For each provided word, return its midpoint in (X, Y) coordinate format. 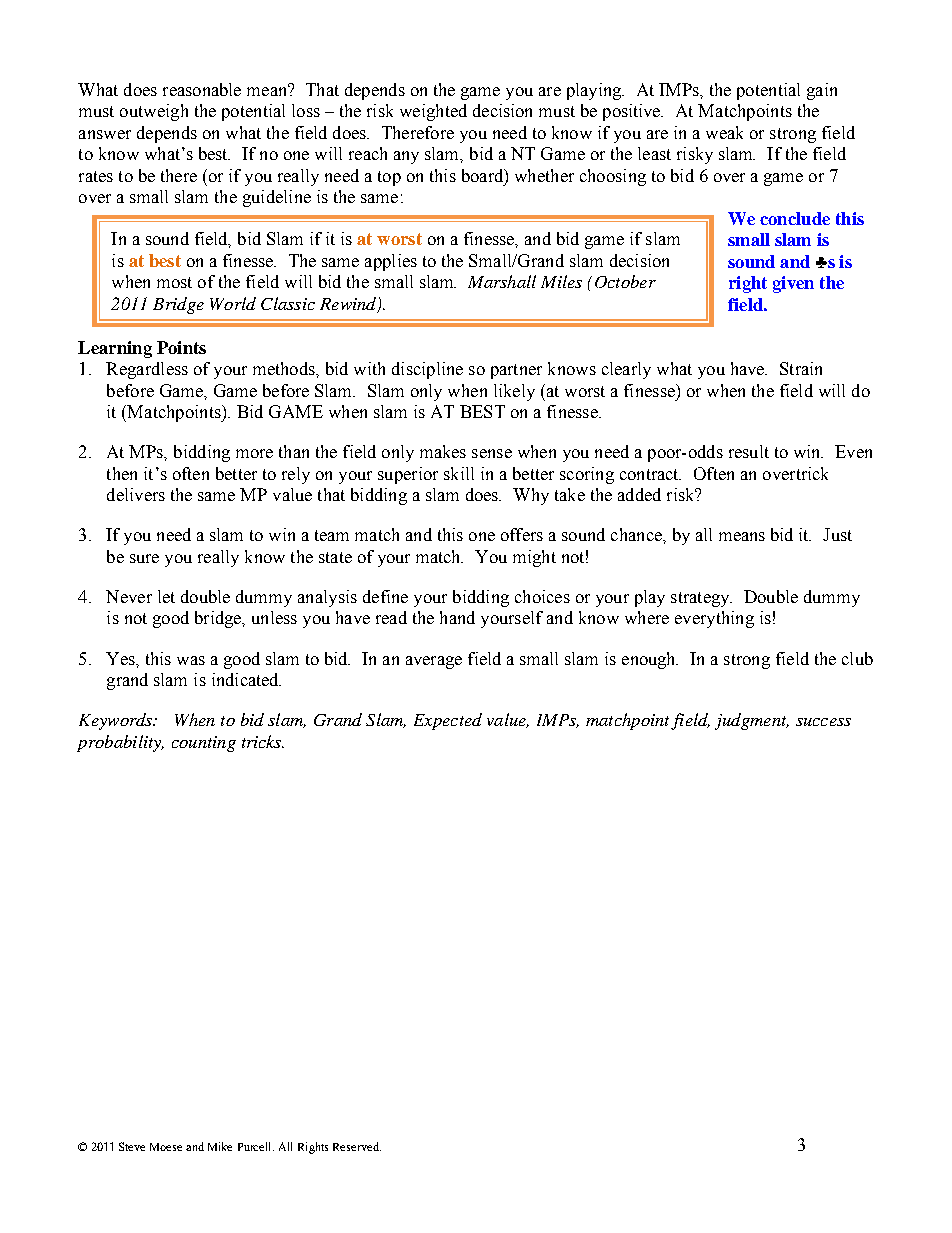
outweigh (154, 112)
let (166, 596)
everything (714, 619)
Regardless (147, 370)
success (823, 722)
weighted (433, 112)
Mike (220, 1146)
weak (724, 132)
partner (516, 371)
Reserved (357, 1146)
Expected (448, 721)
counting (204, 744)
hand (457, 617)
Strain (801, 368)
